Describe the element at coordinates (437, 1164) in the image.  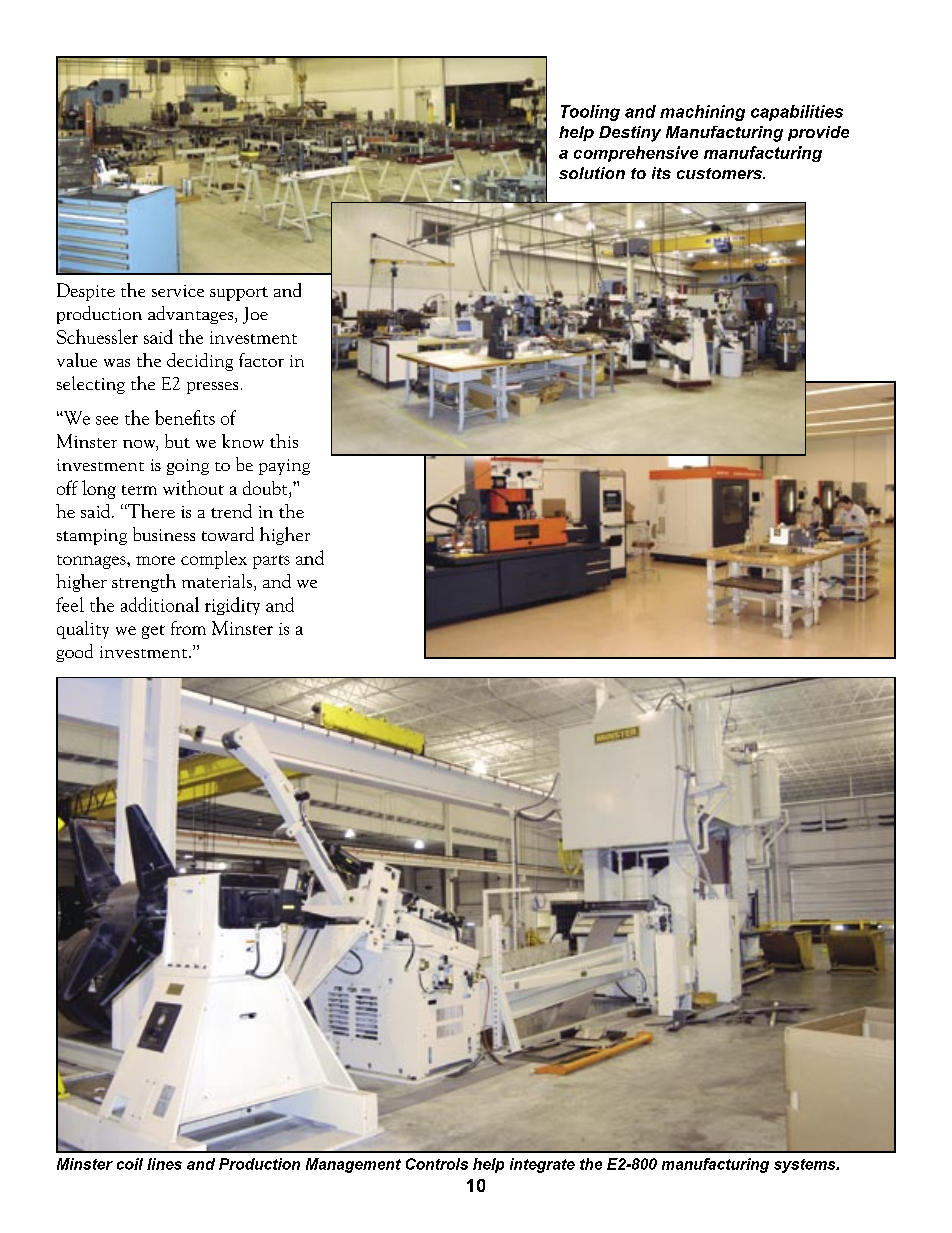
I see `Controls` at that location.
